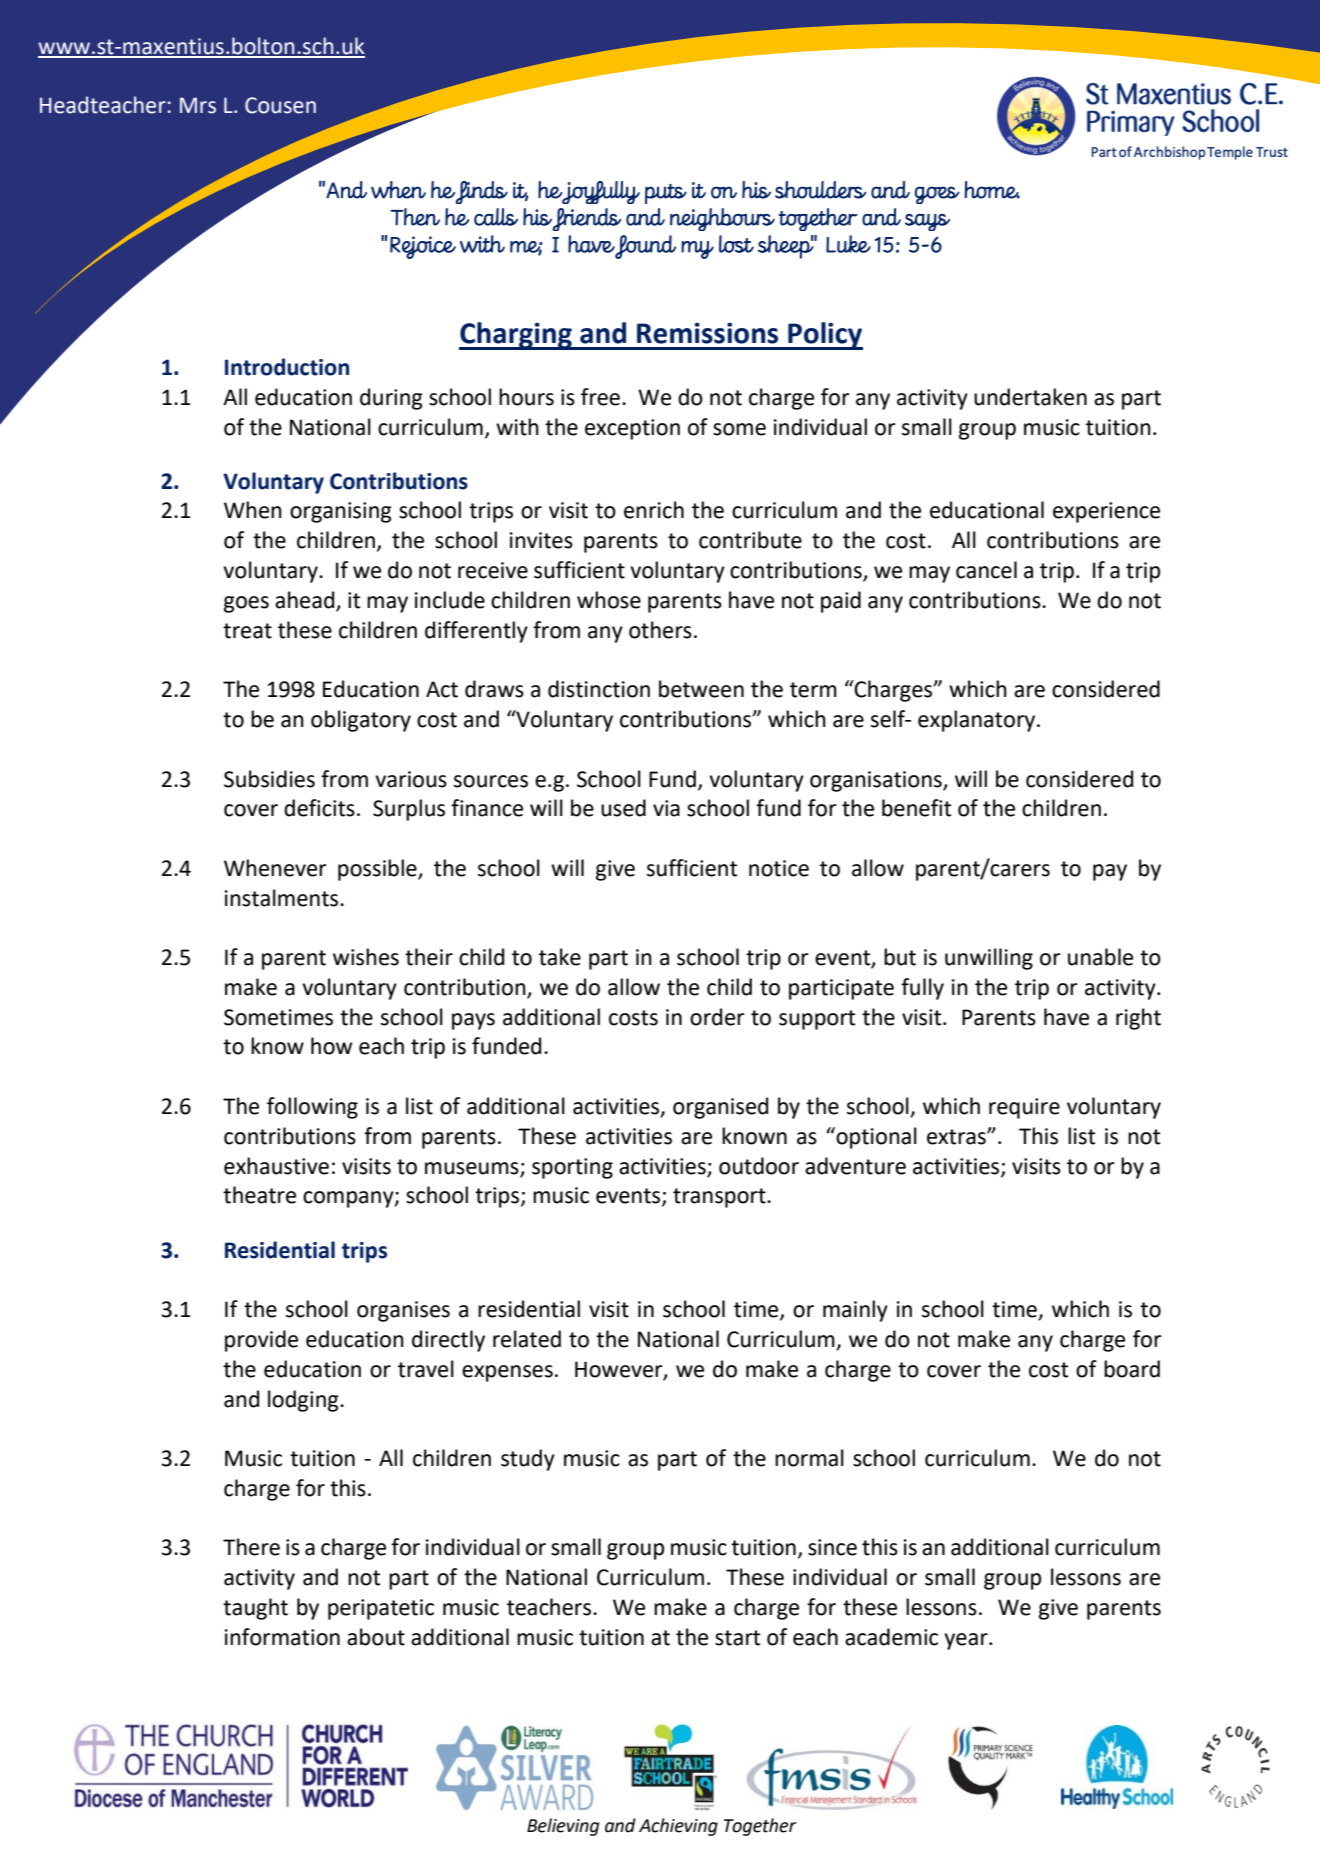  I want to click on Achieving, so click(678, 1827).
